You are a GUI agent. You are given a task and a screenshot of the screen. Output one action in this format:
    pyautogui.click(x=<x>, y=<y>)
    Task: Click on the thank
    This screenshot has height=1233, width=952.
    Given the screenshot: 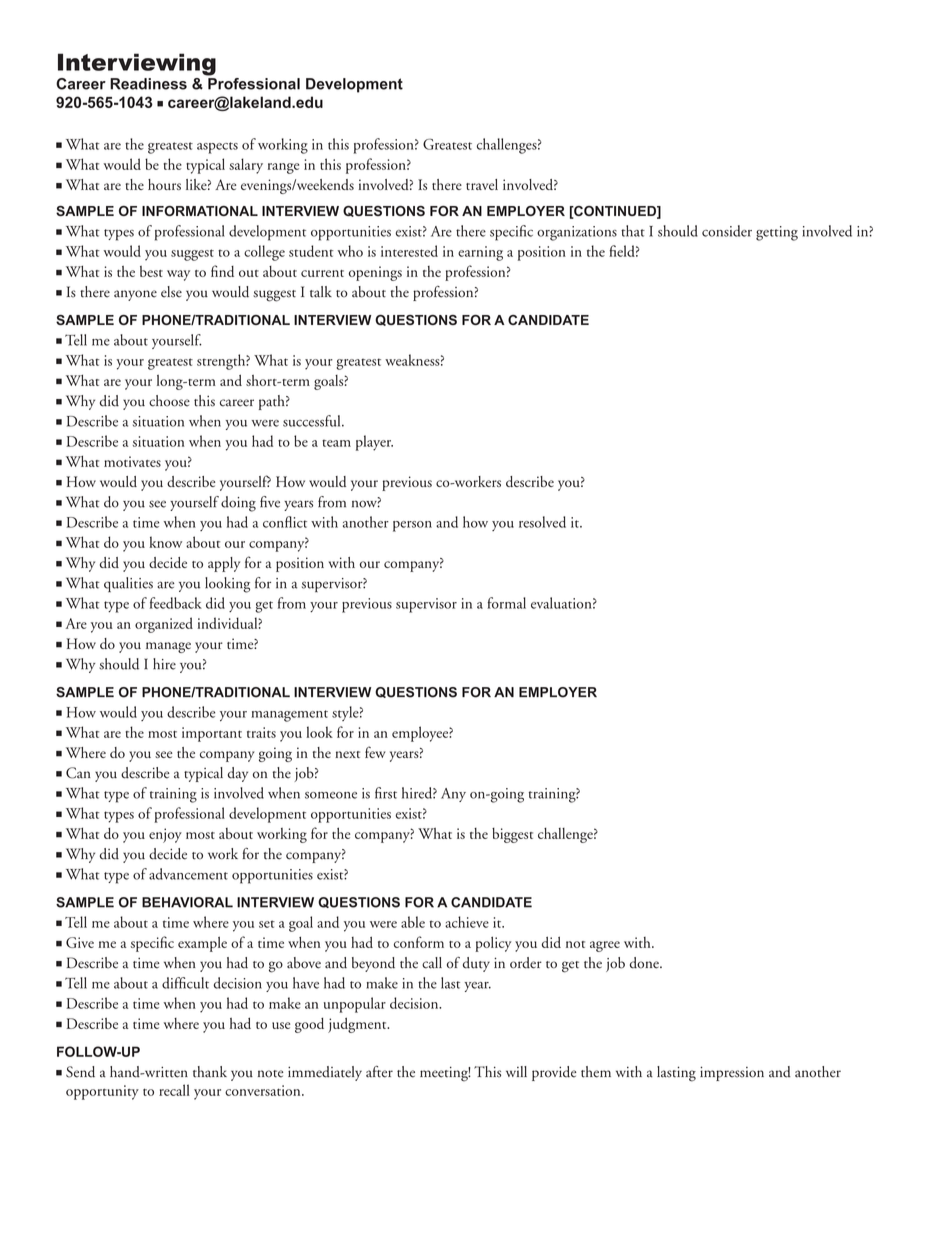 What is the action you would take?
    pyautogui.click(x=210, y=1072)
